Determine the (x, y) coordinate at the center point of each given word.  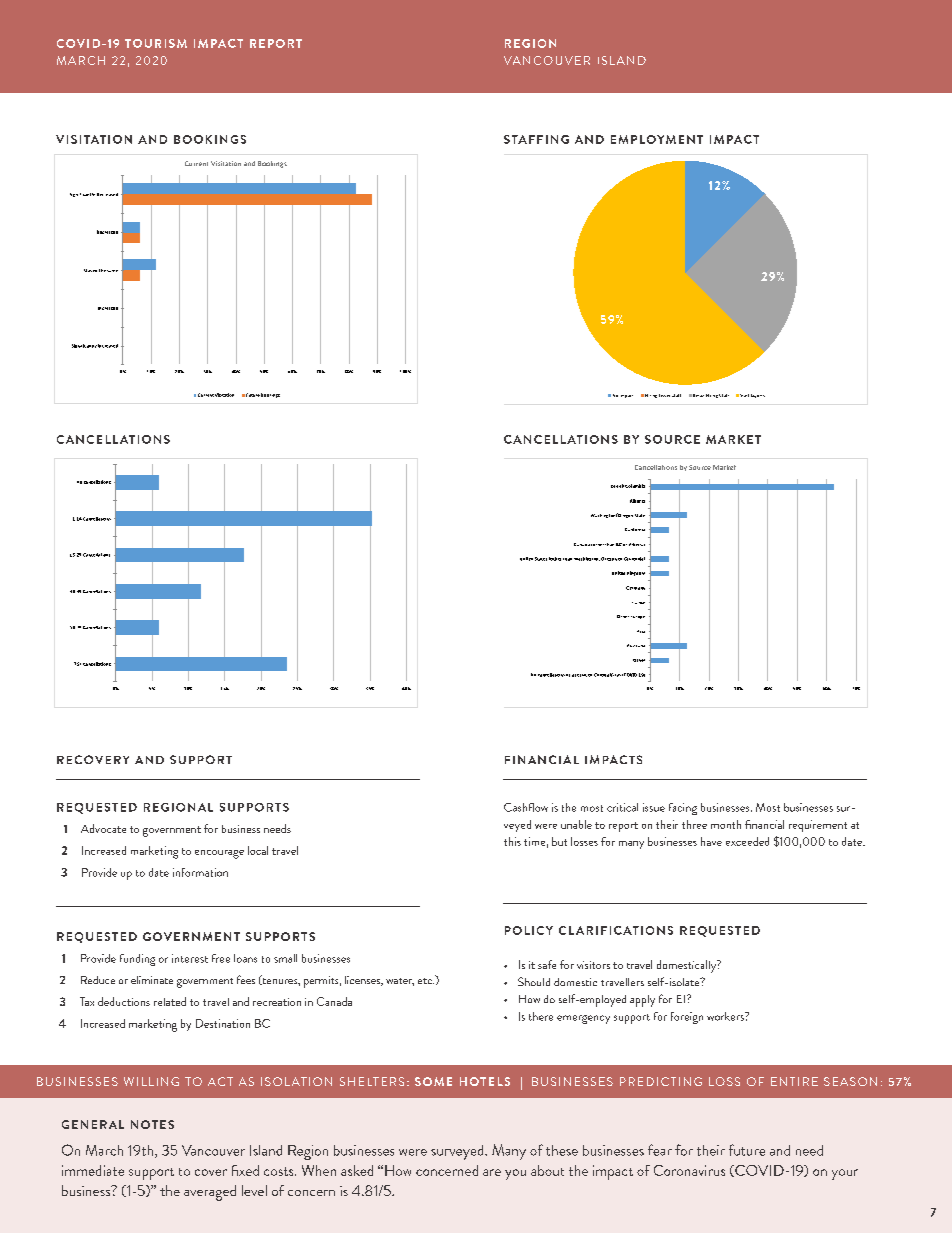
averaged (210, 1193)
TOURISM (156, 43)
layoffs (758, 396)
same (112, 271)
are (492, 1172)
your (845, 1174)
